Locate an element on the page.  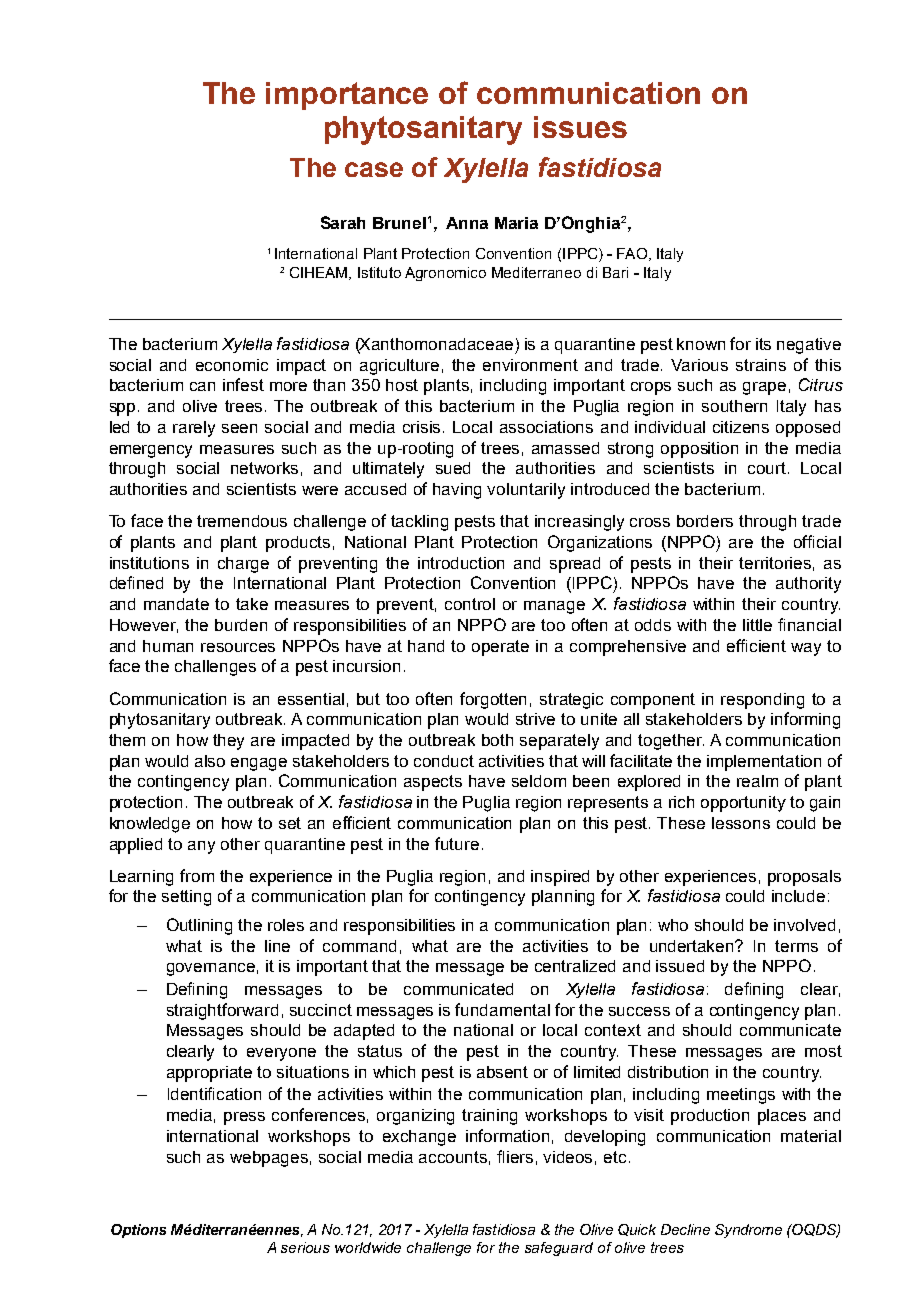
responding is located at coordinates (762, 701).
